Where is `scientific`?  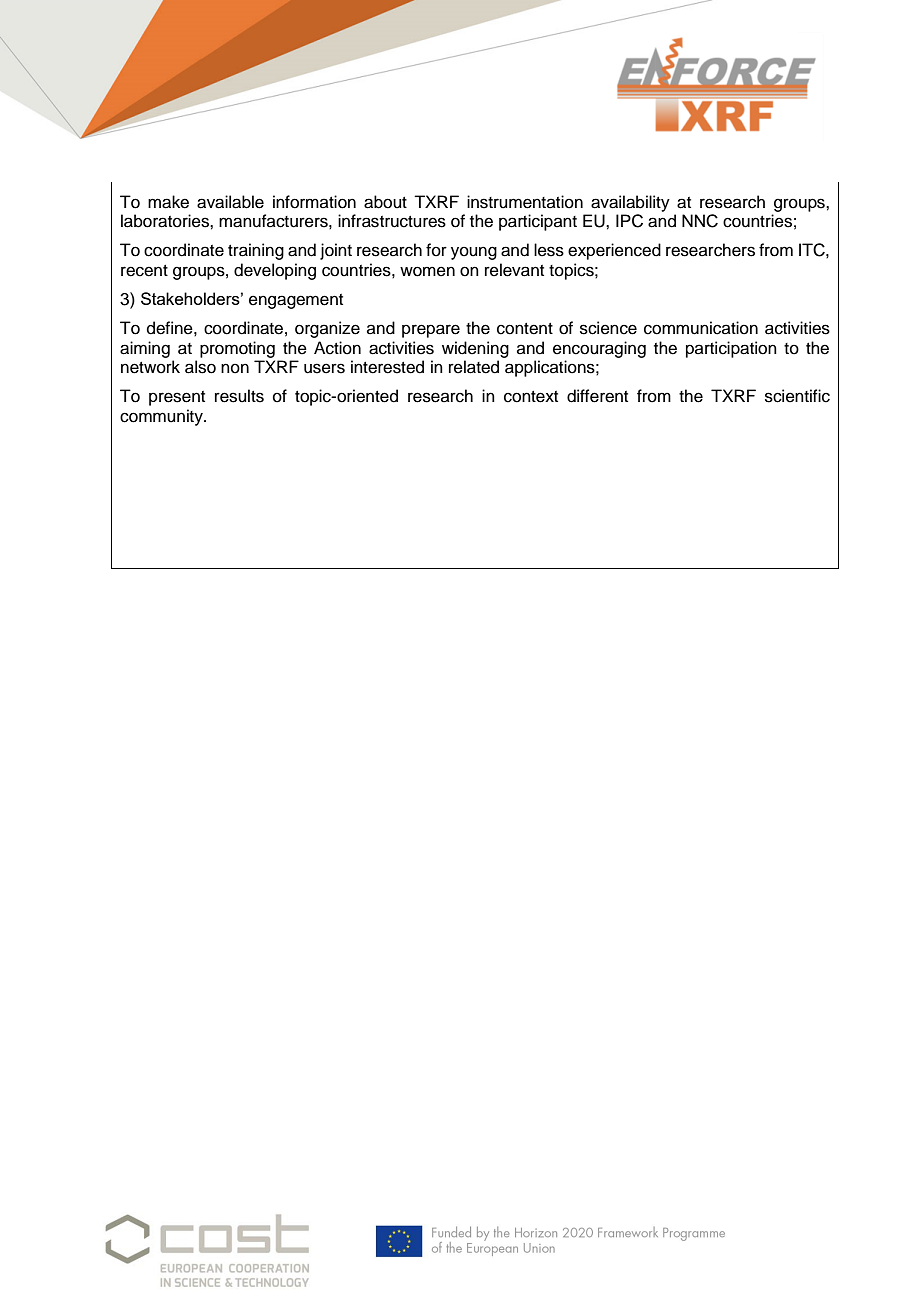
scientific is located at coordinates (797, 396).
